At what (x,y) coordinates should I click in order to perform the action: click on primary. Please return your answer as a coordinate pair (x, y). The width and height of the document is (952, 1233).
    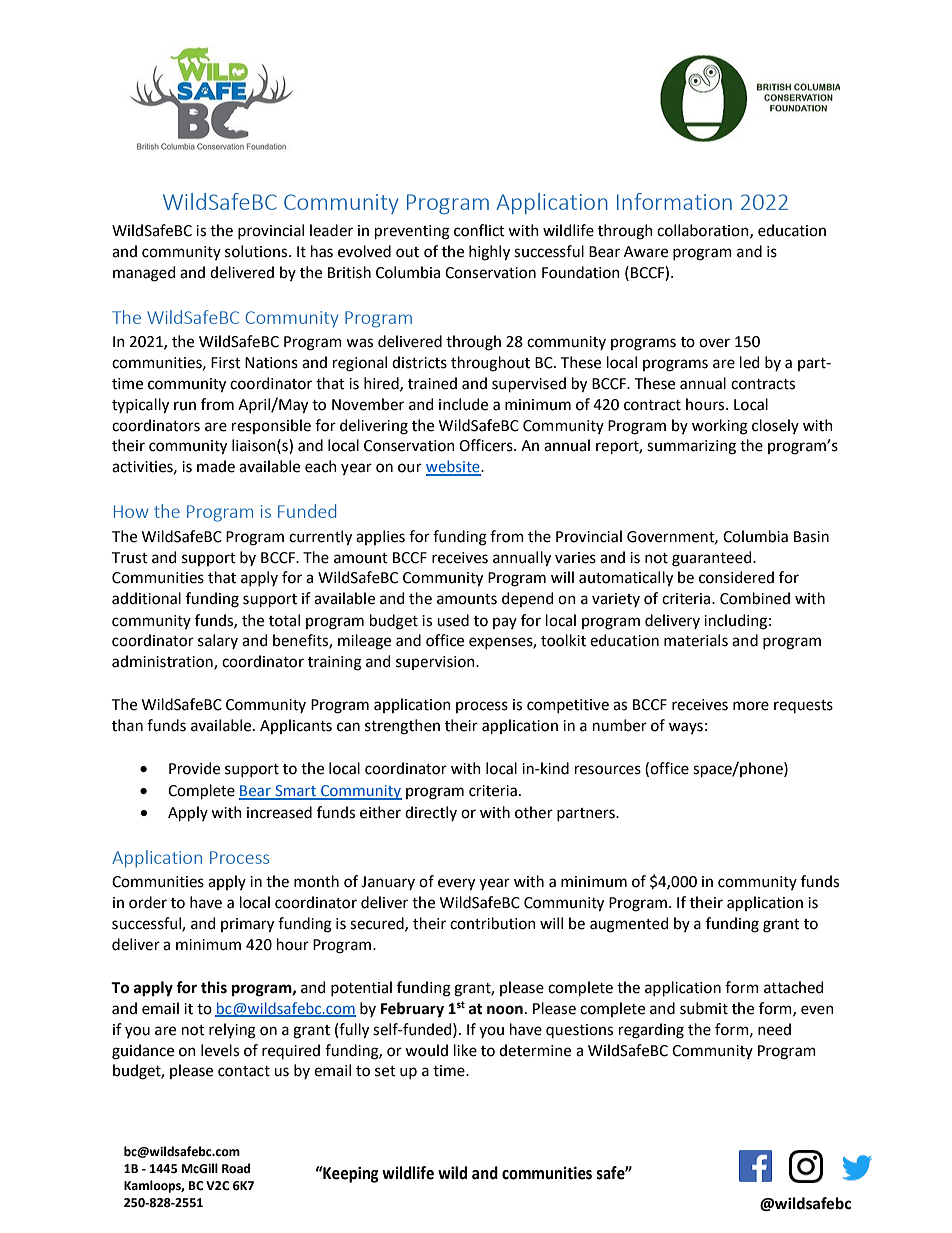
    Looking at the image, I should click on (247, 925).
